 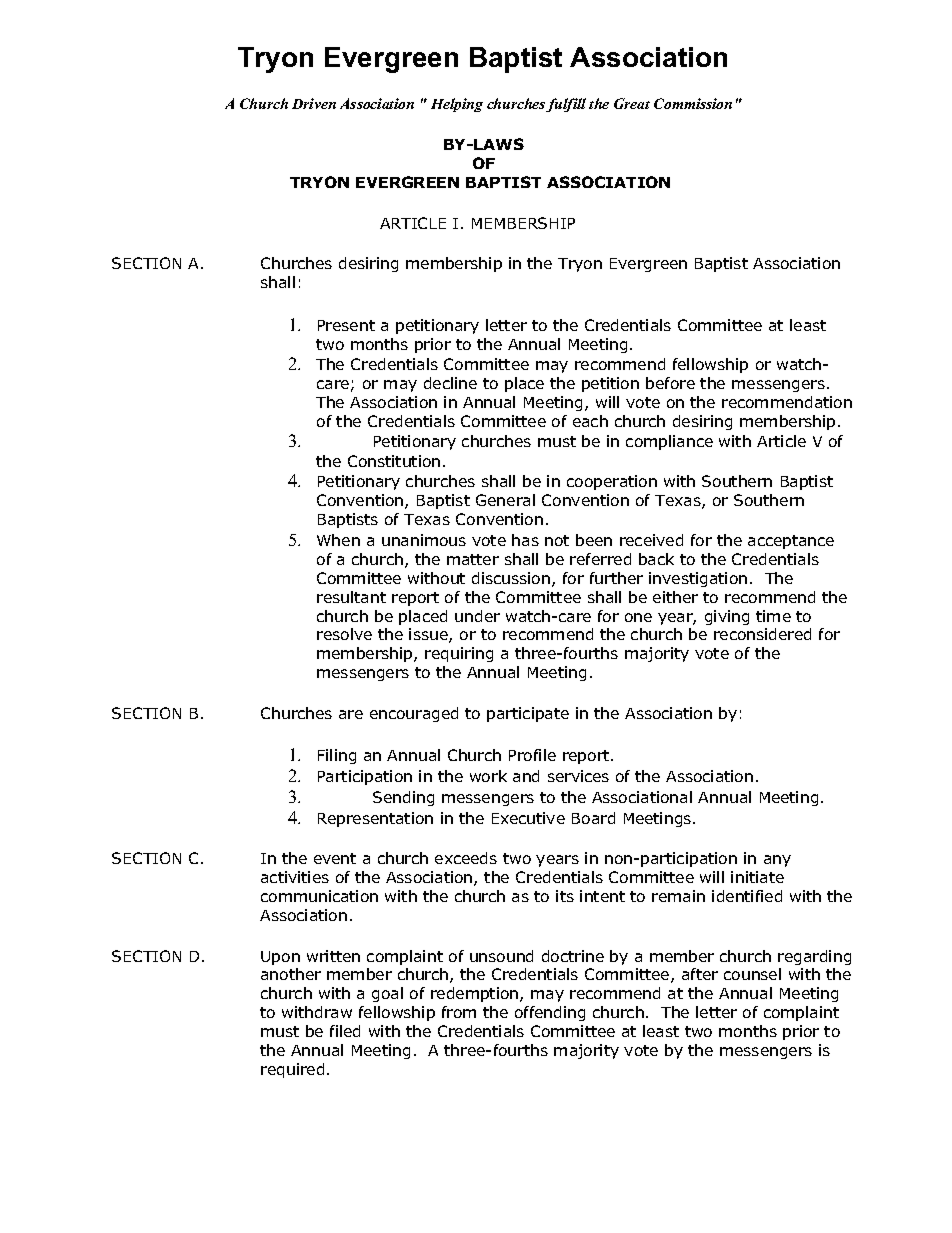 What do you see at coordinates (314, 103) in the screenshot?
I see `Driven` at bounding box center [314, 103].
